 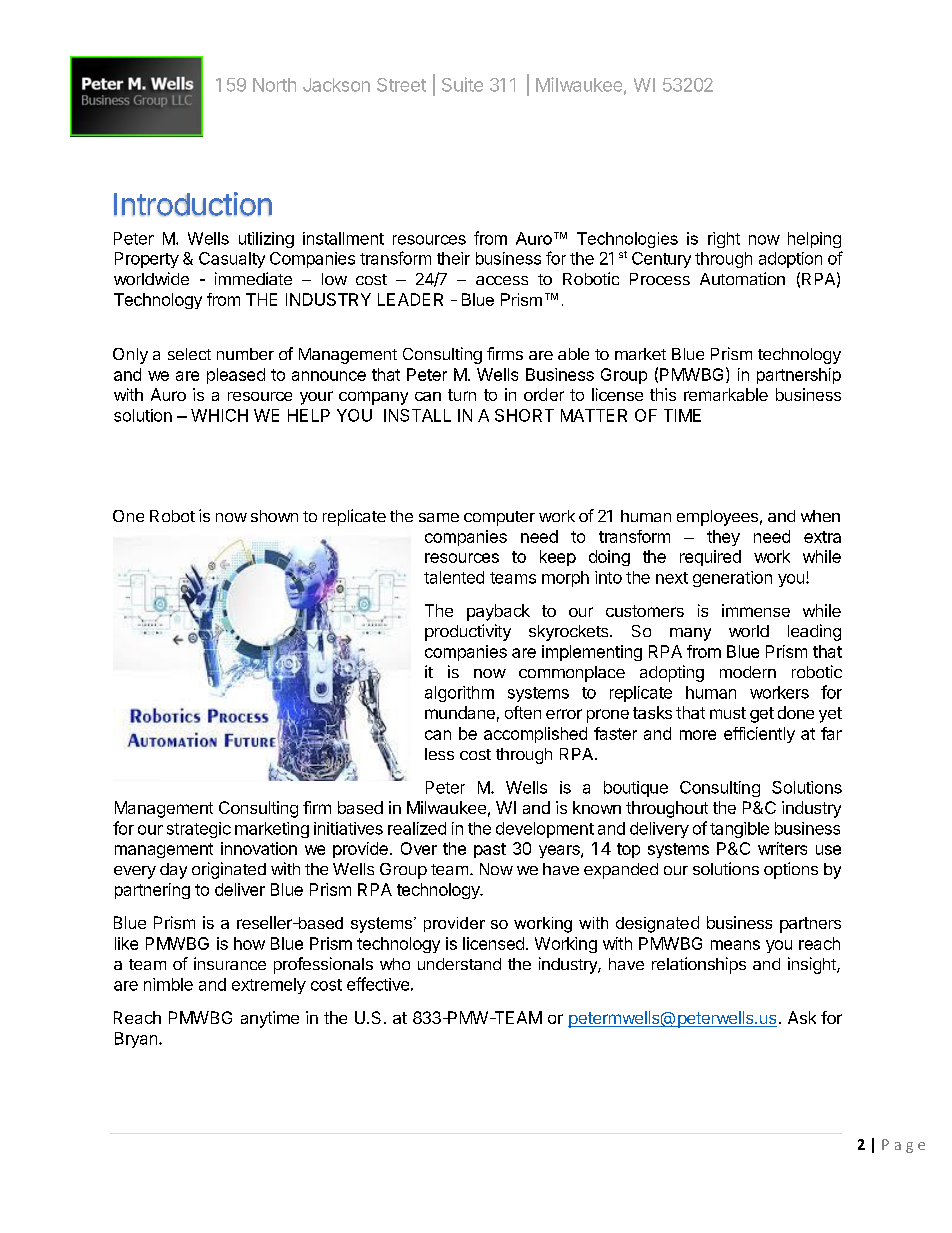 I want to click on Automation, so click(x=742, y=278).
